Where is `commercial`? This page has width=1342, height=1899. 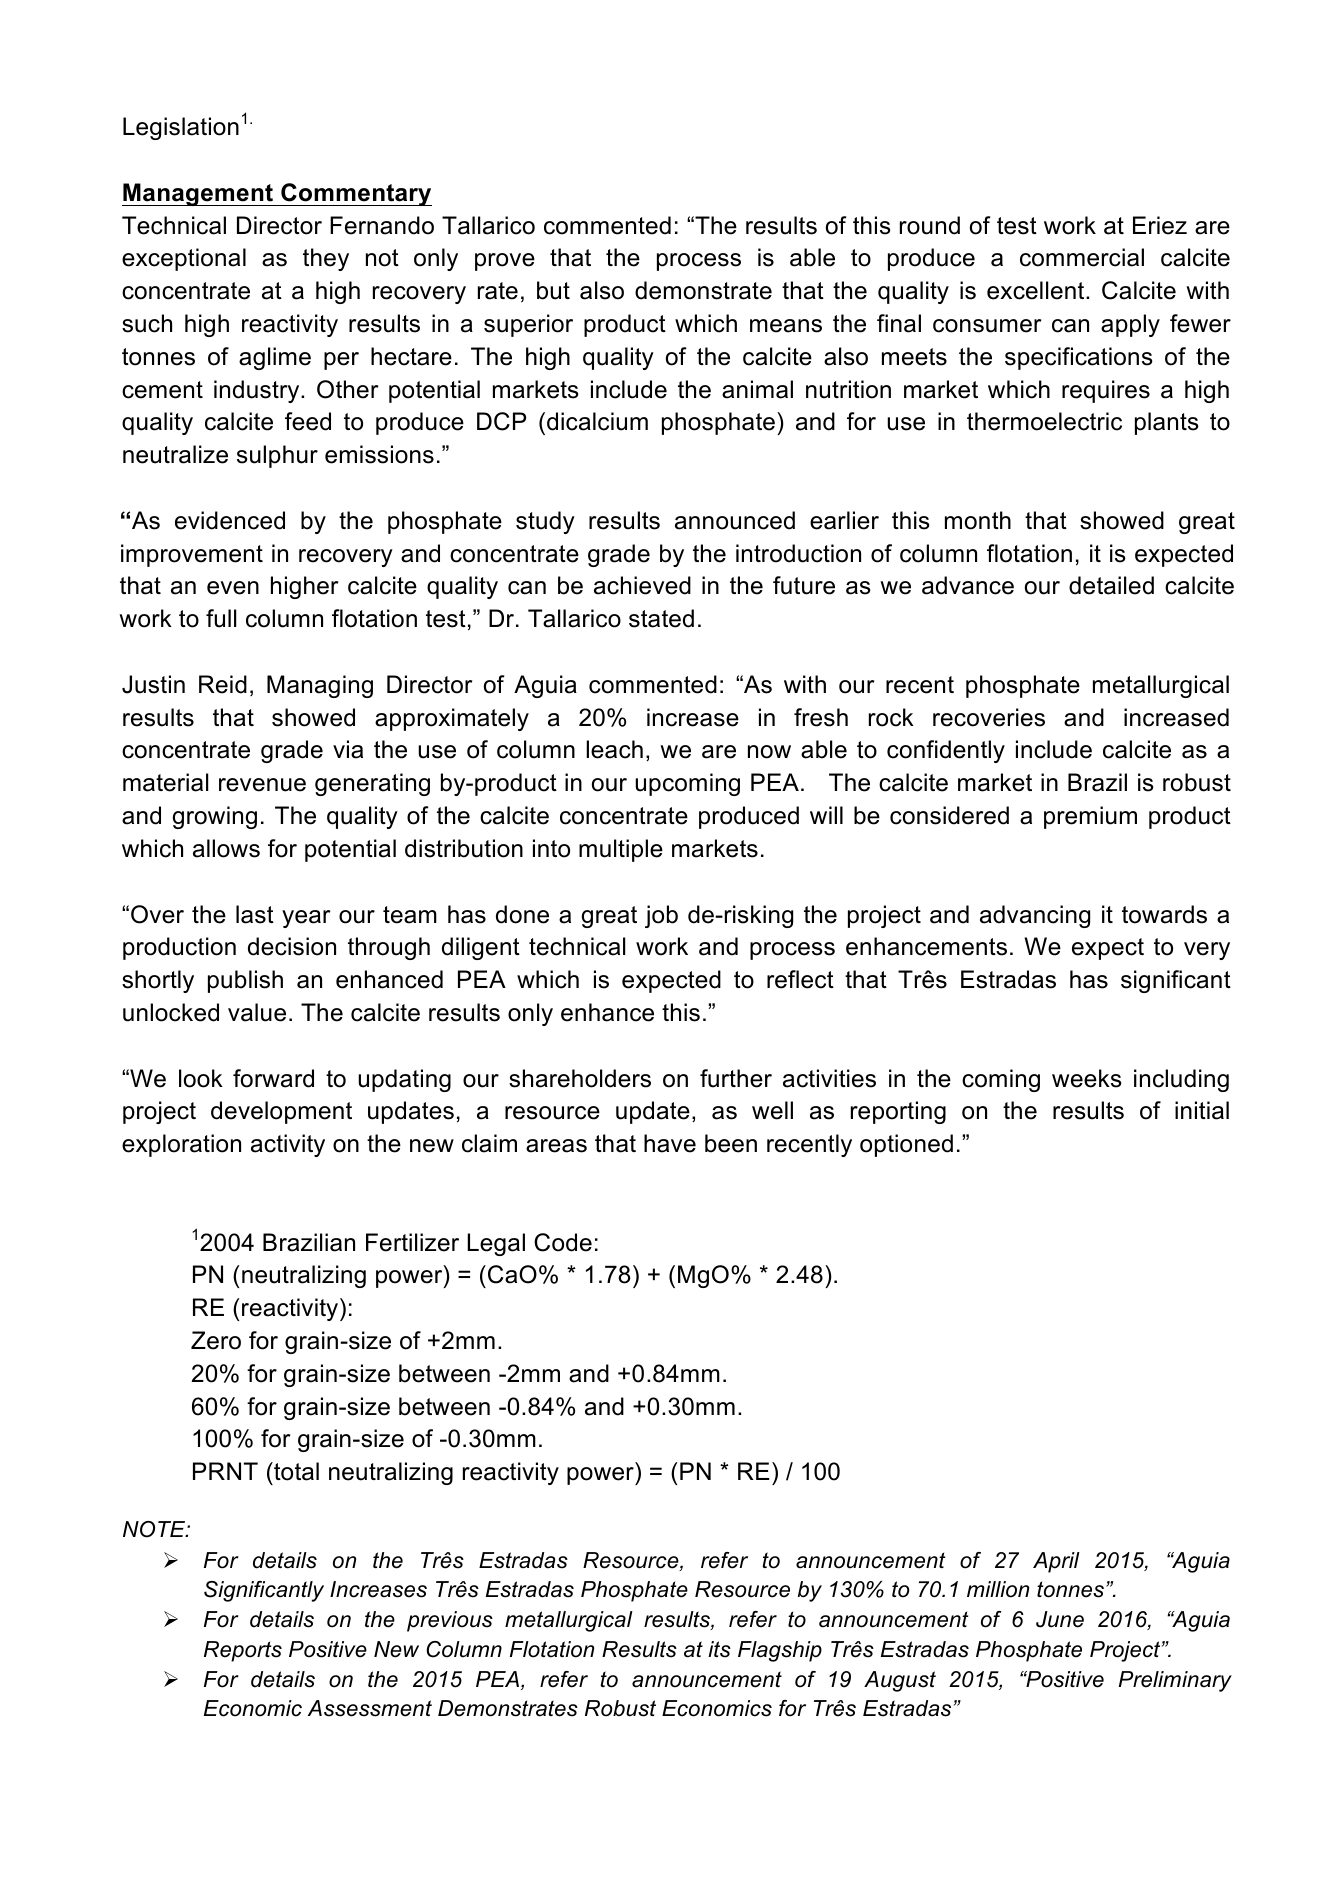 commercial is located at coordinates (1082, 257).
